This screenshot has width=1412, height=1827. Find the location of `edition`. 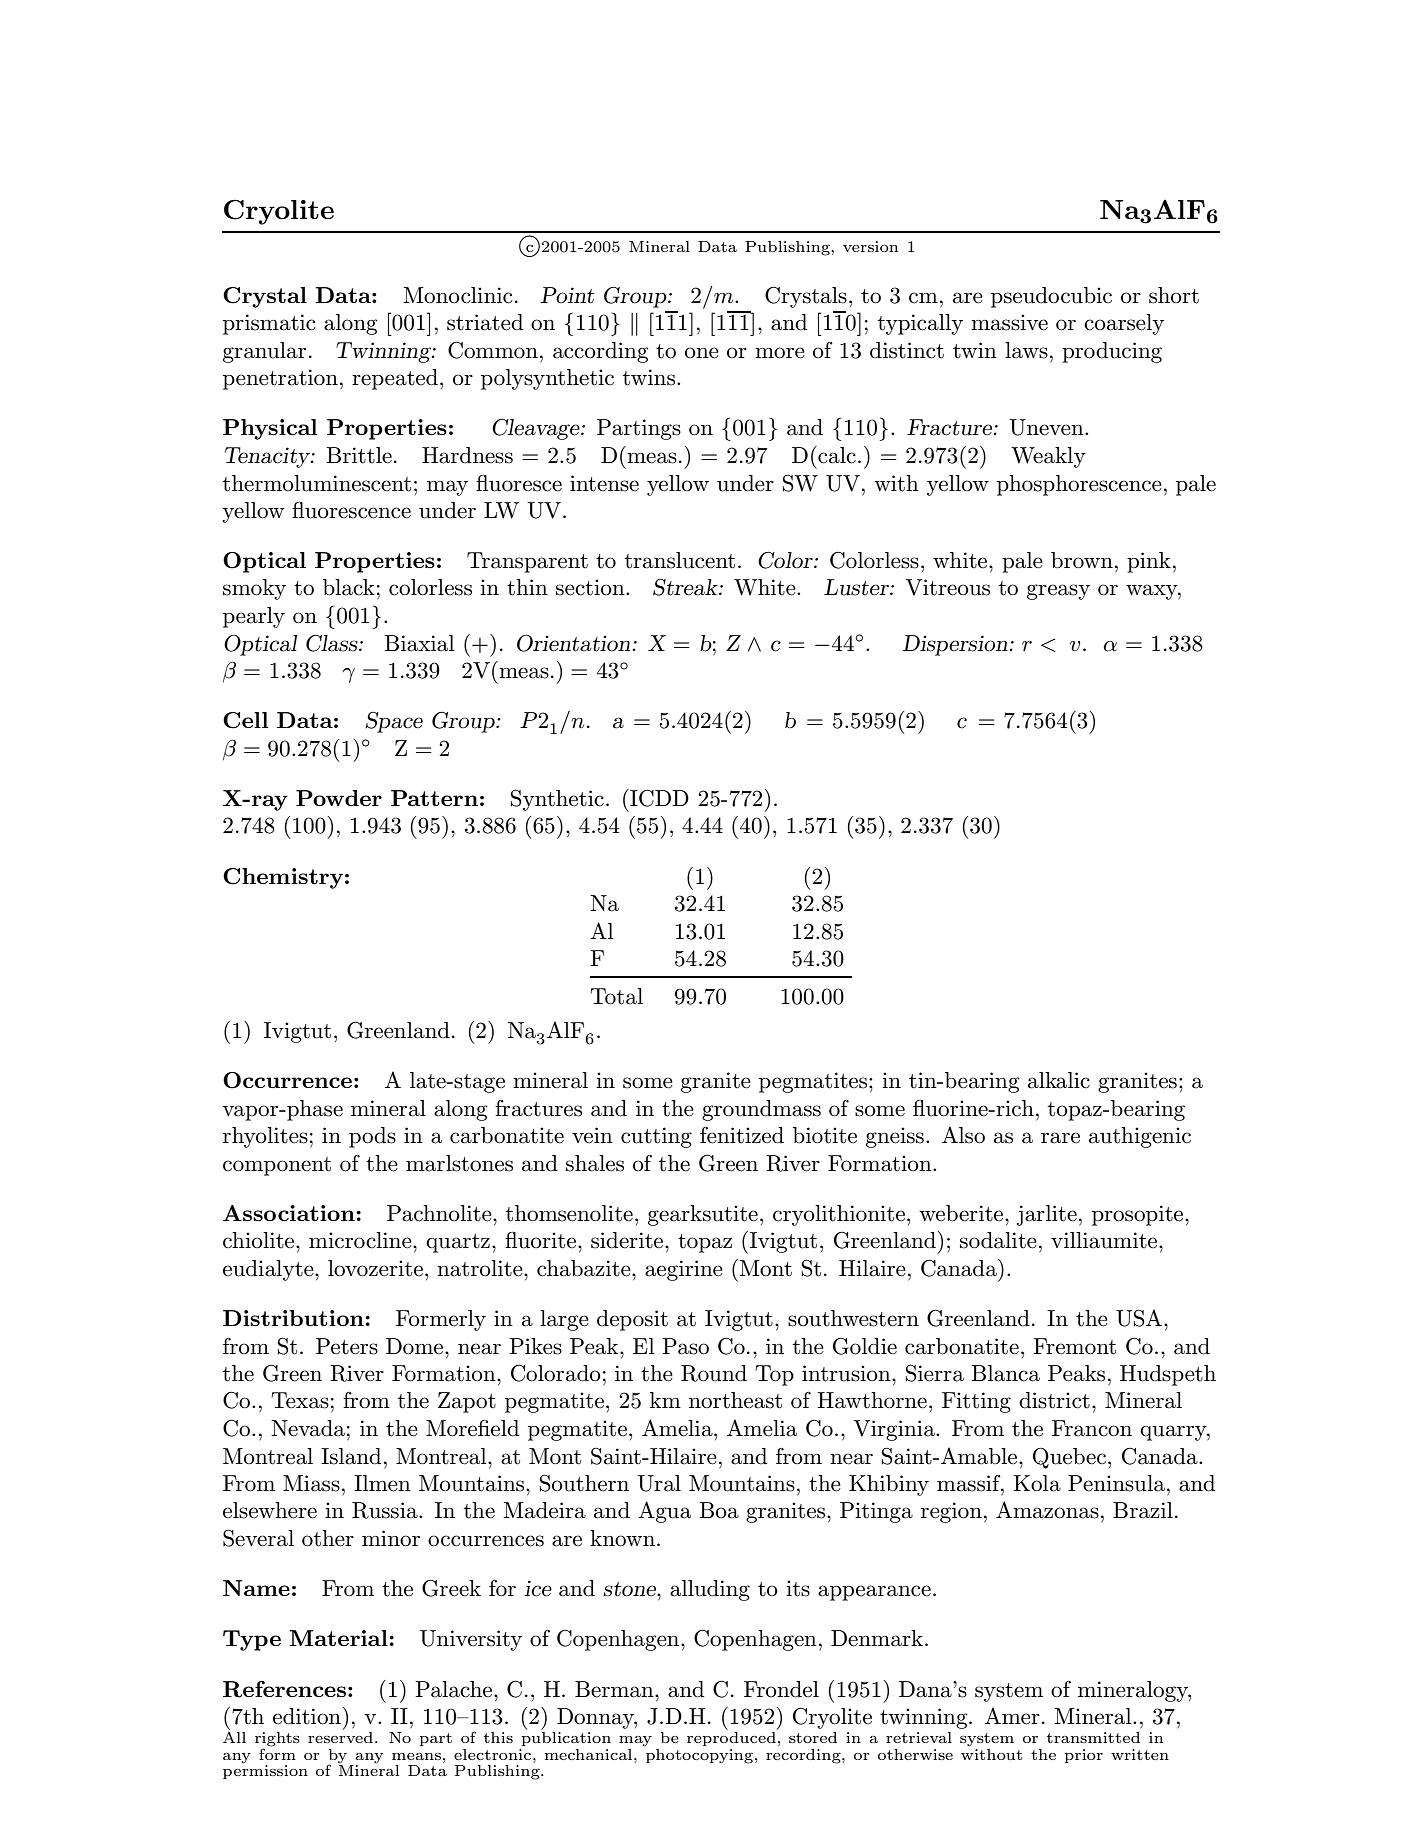

edition is located at coordinates (307, 1716).
